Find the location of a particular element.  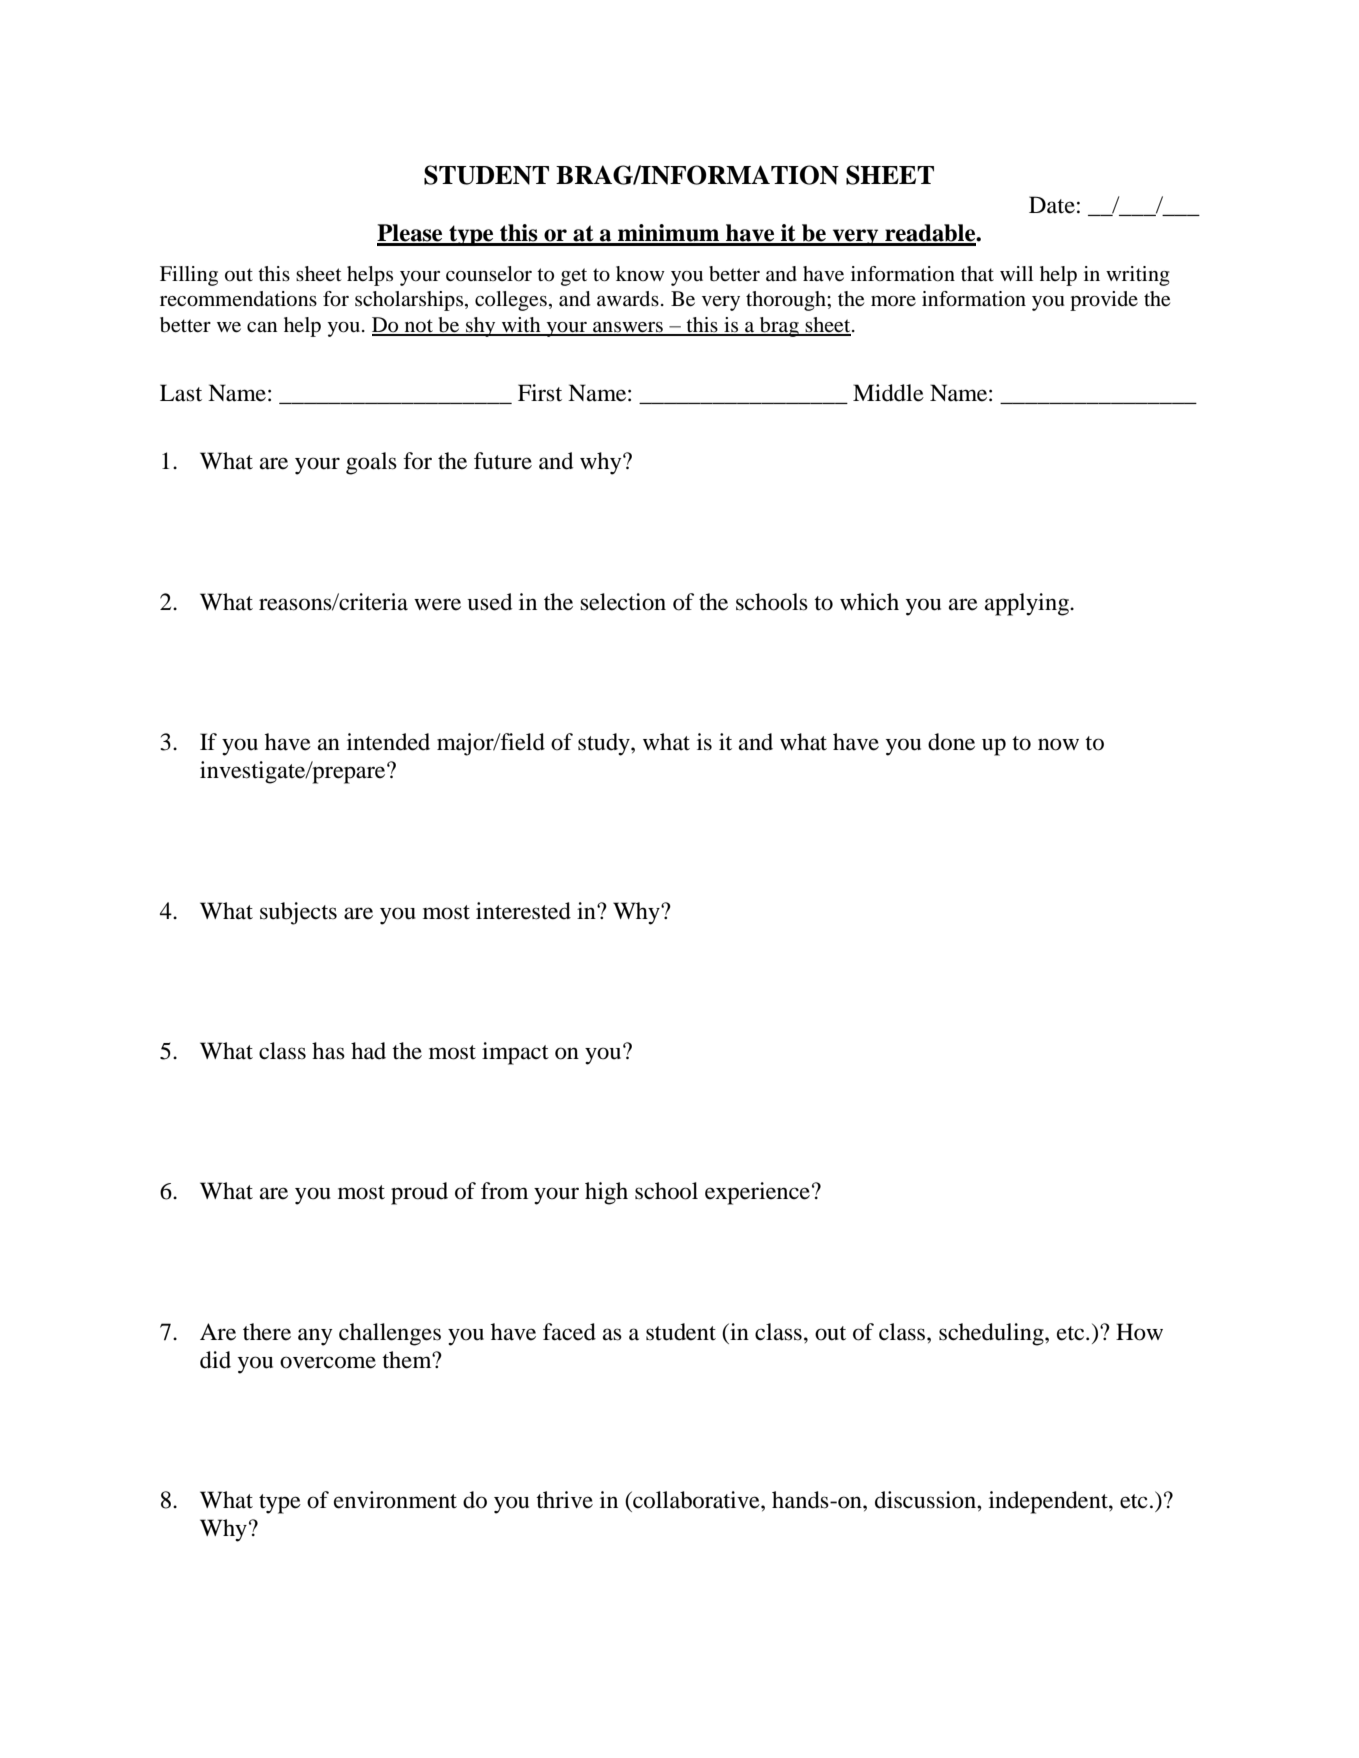

impact is located at coordinates (515, 1053).
